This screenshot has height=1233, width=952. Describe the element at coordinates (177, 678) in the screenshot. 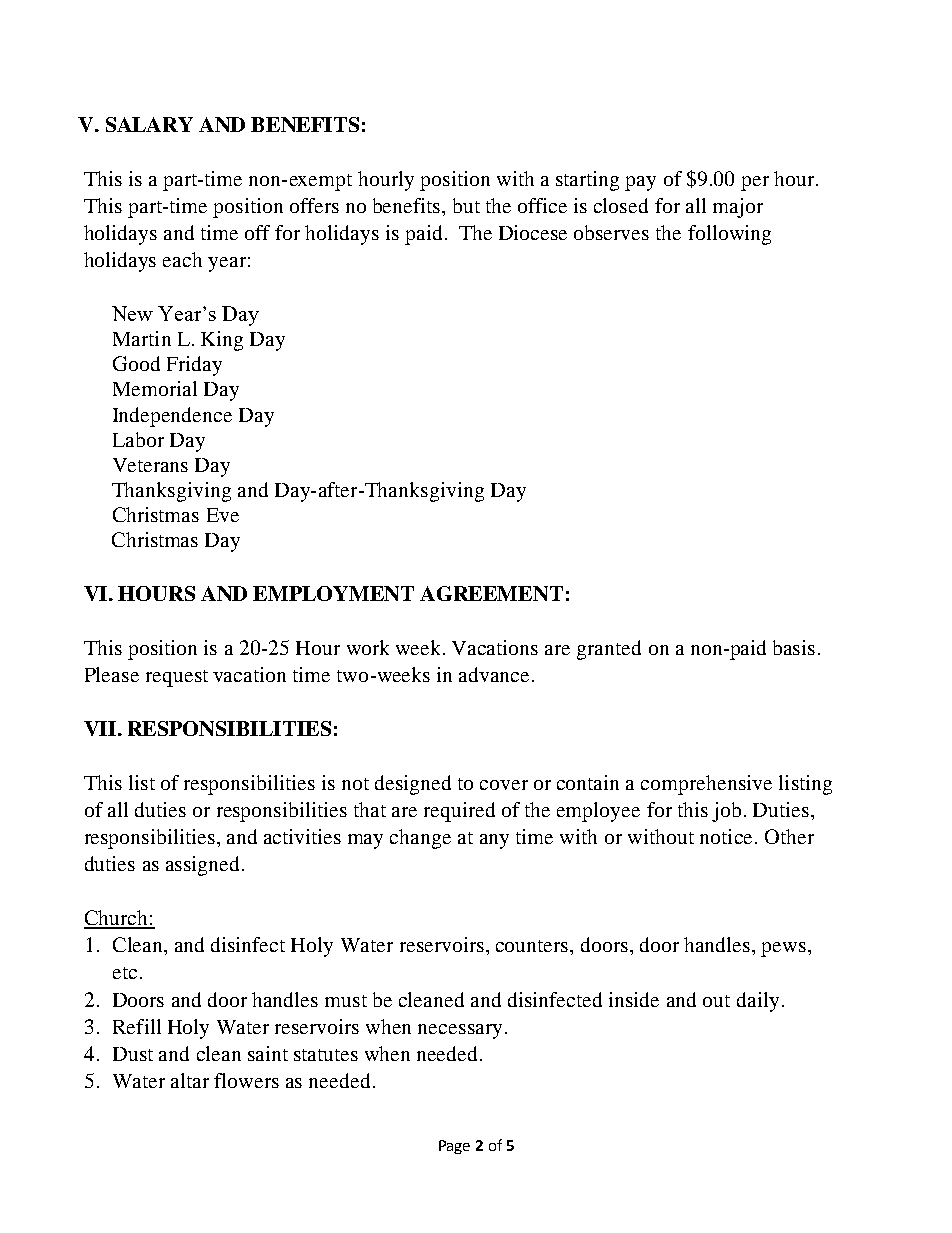

I see `request` at that location.
